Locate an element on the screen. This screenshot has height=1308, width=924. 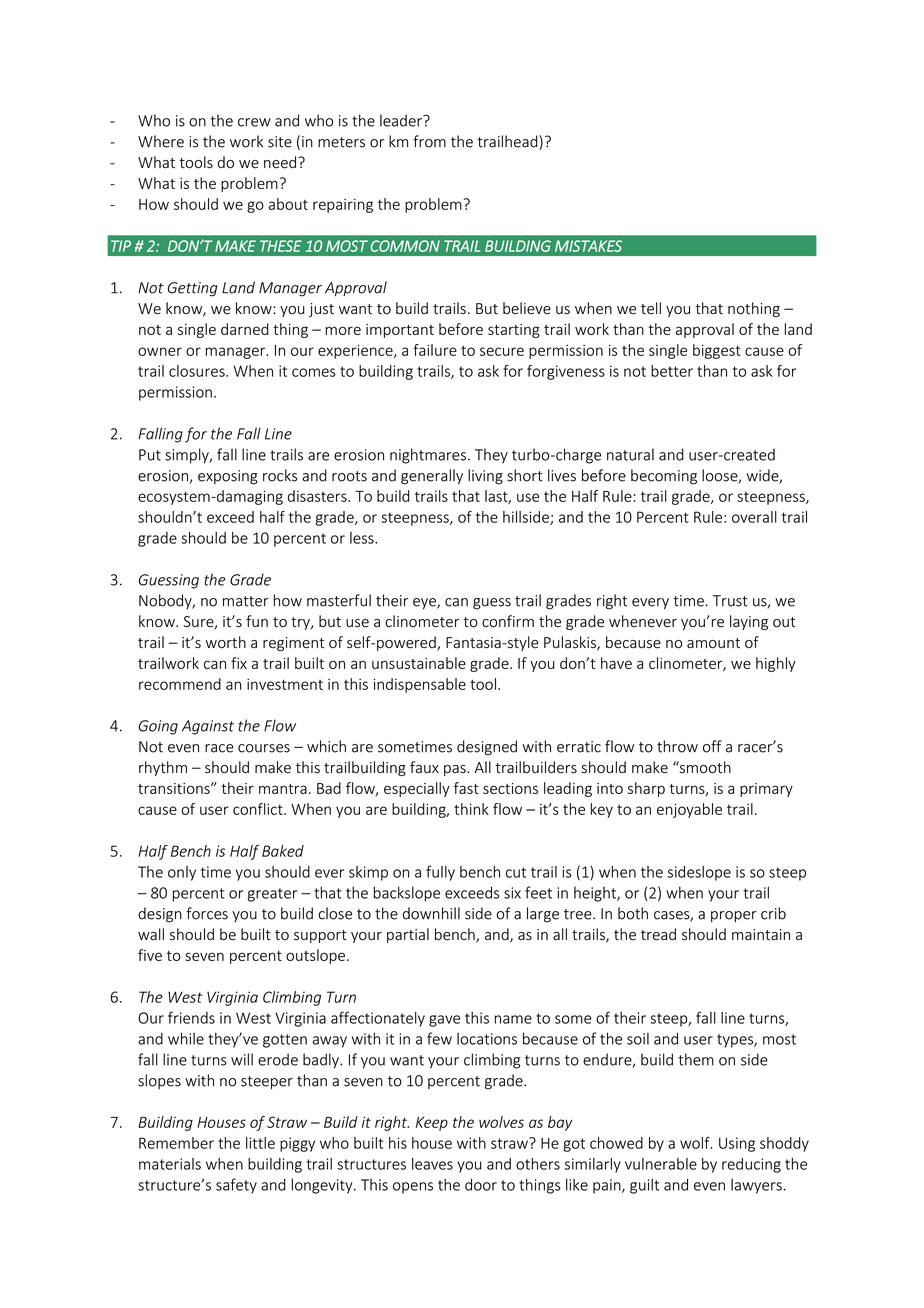
amount is located at coordinates (713, 643).
